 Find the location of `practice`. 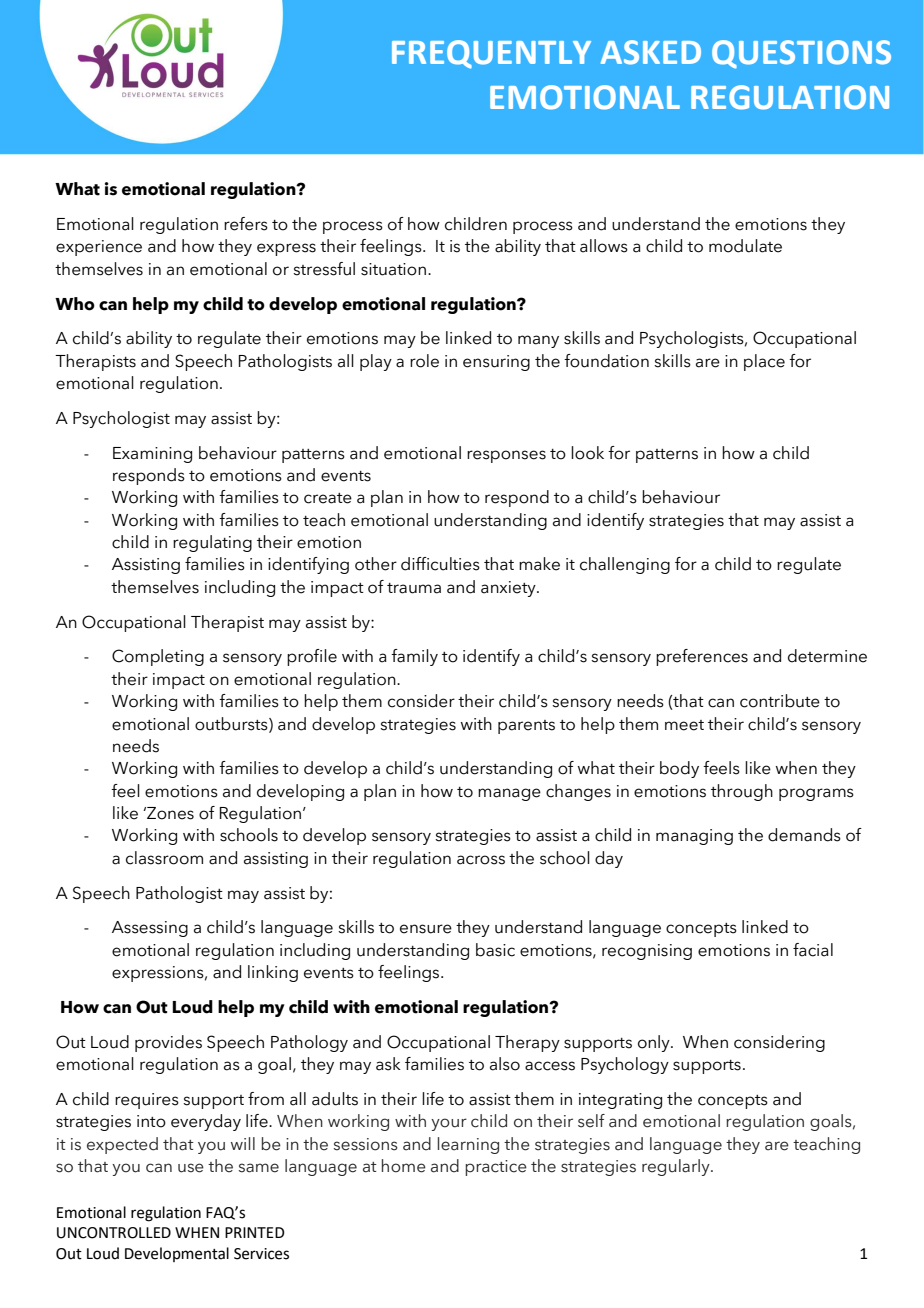

practice is located at coordinates (496, 1168).
